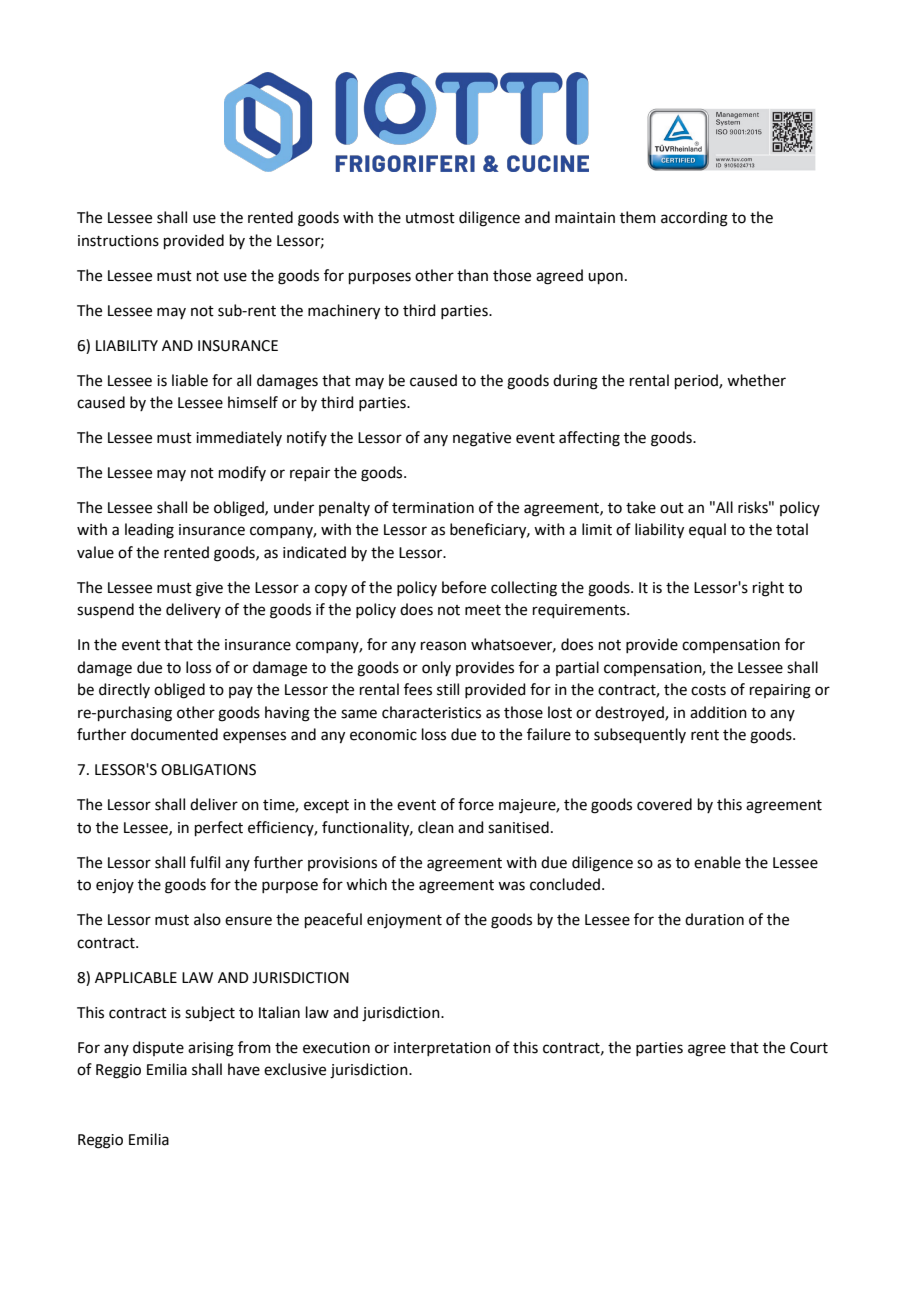  I want to click on force, so click(476, 804).
